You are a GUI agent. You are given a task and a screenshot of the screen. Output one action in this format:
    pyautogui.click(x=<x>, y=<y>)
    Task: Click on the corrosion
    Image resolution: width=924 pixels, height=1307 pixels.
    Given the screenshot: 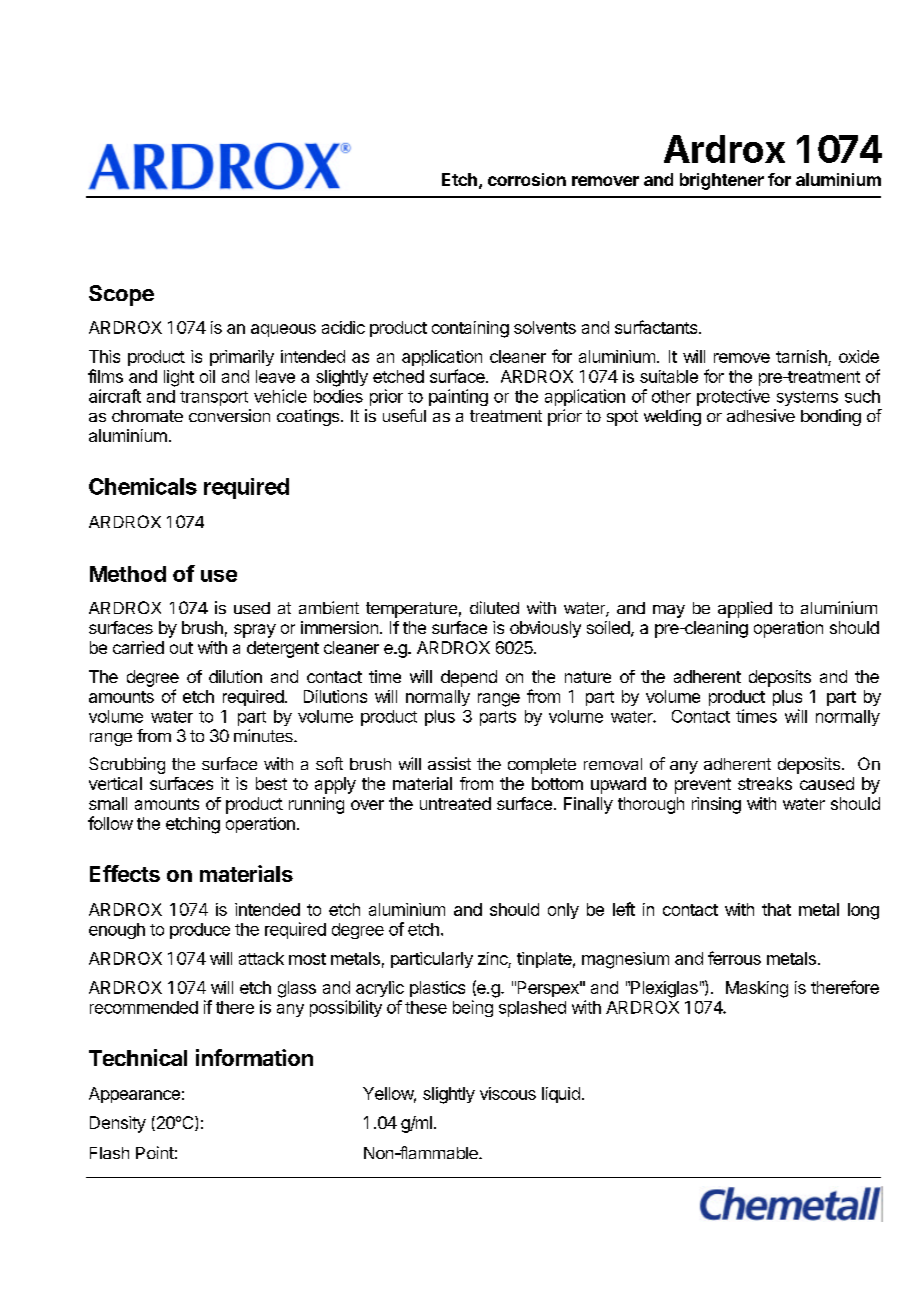 What is the action you would take?
    pyautogui.click(x=527, y=179)
